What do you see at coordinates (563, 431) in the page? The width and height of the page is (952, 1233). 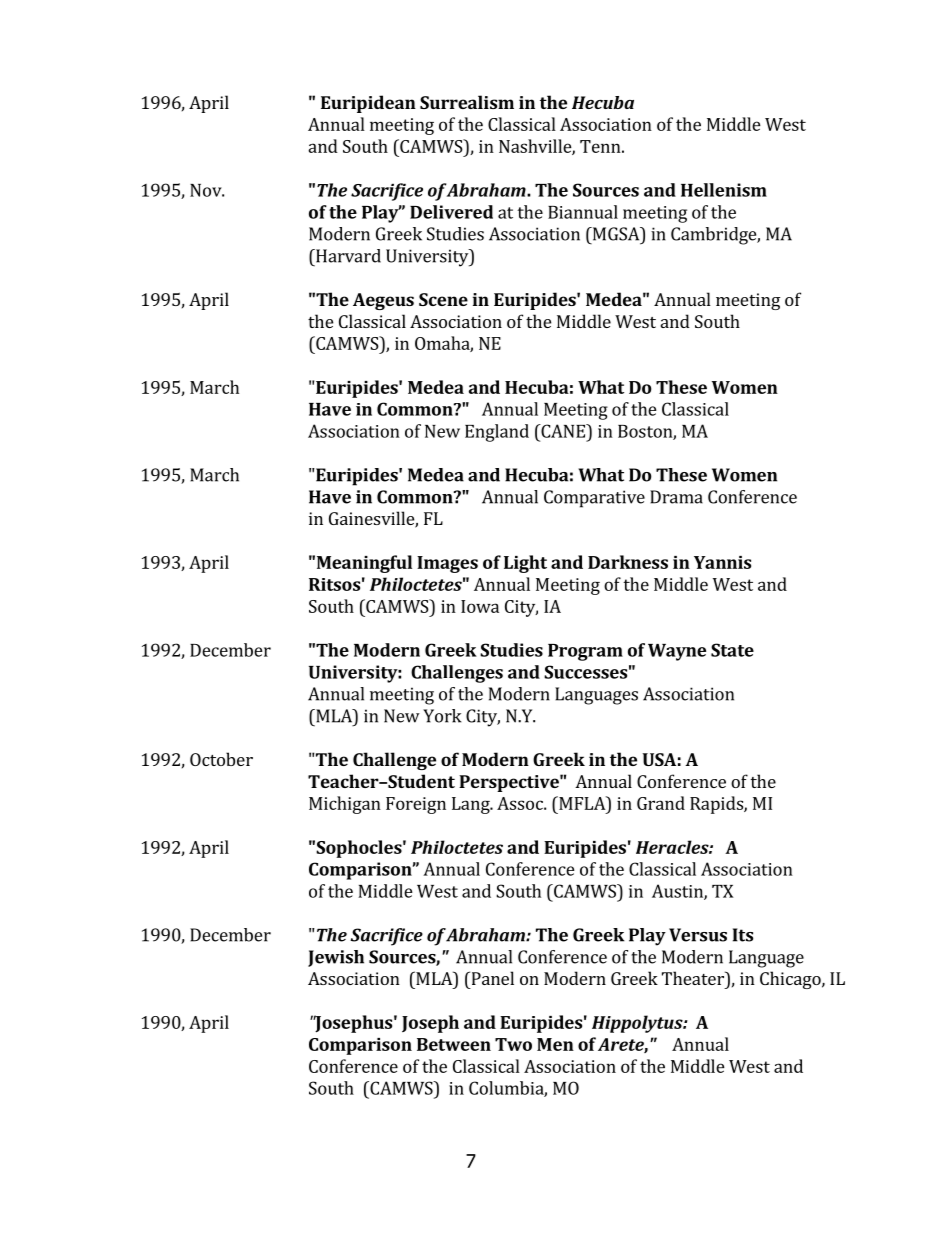 I see `CANE` at bounding box center [563, 431].
